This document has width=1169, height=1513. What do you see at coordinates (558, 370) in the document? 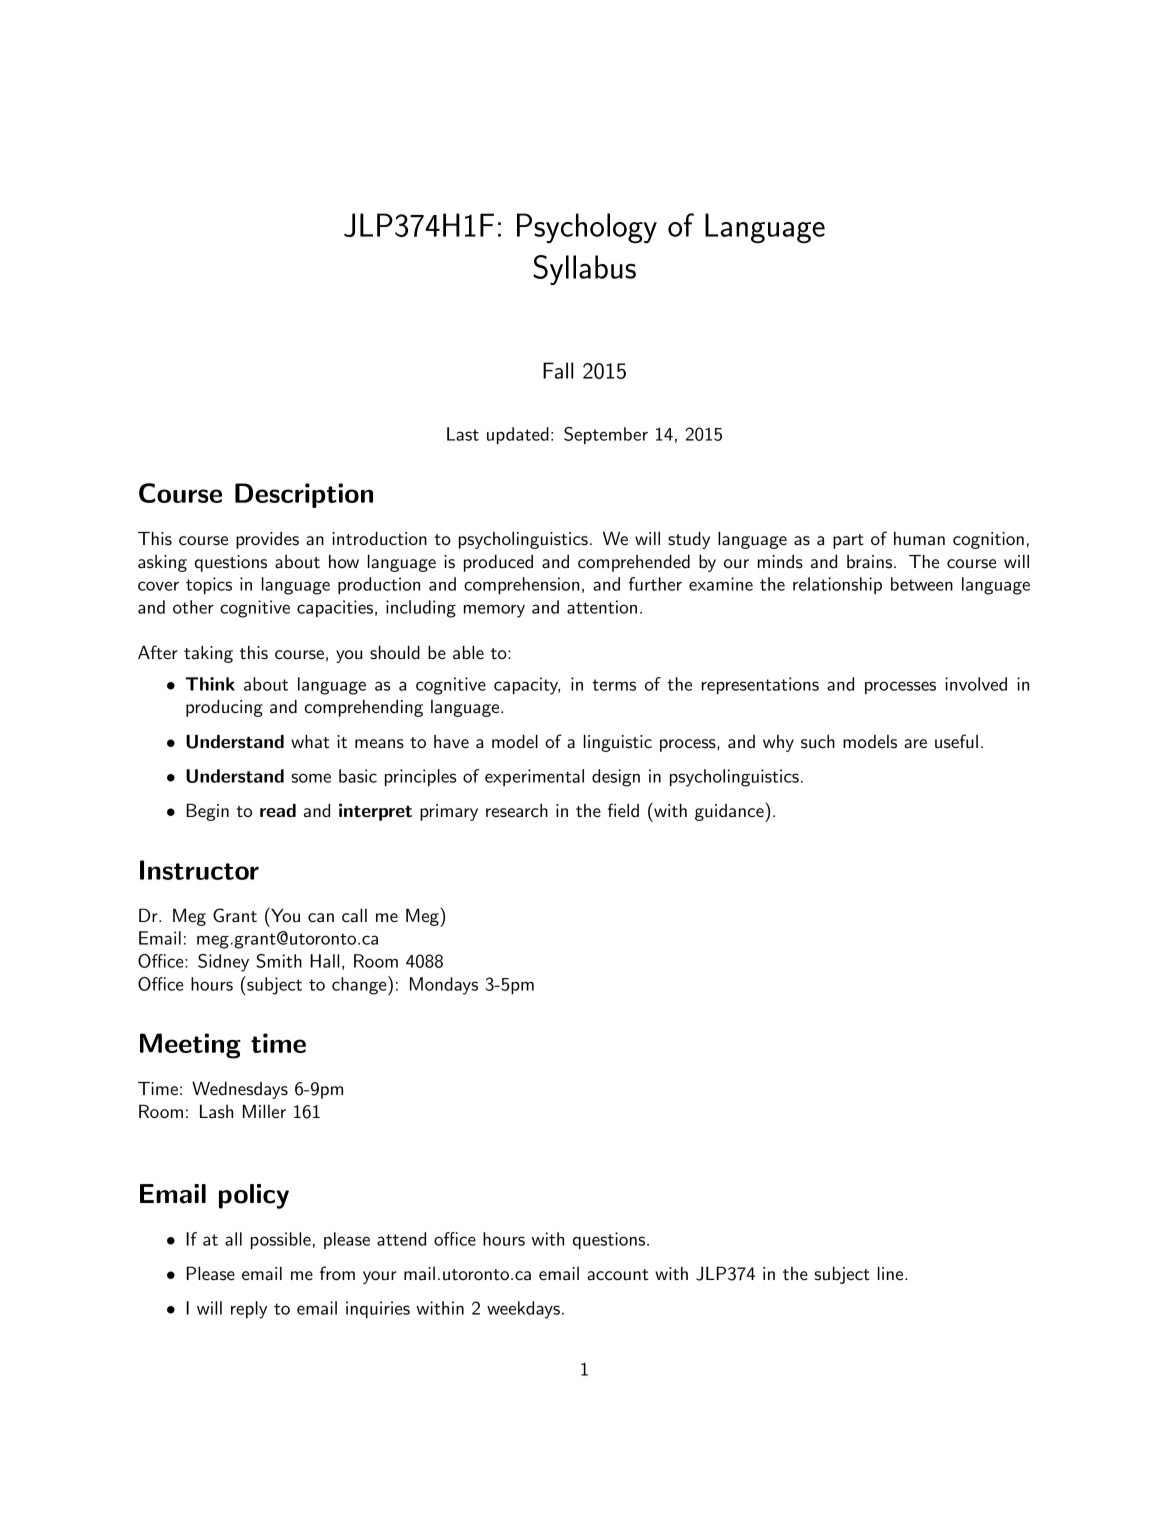
I see `Fall` at bounding box center [558, 370].
